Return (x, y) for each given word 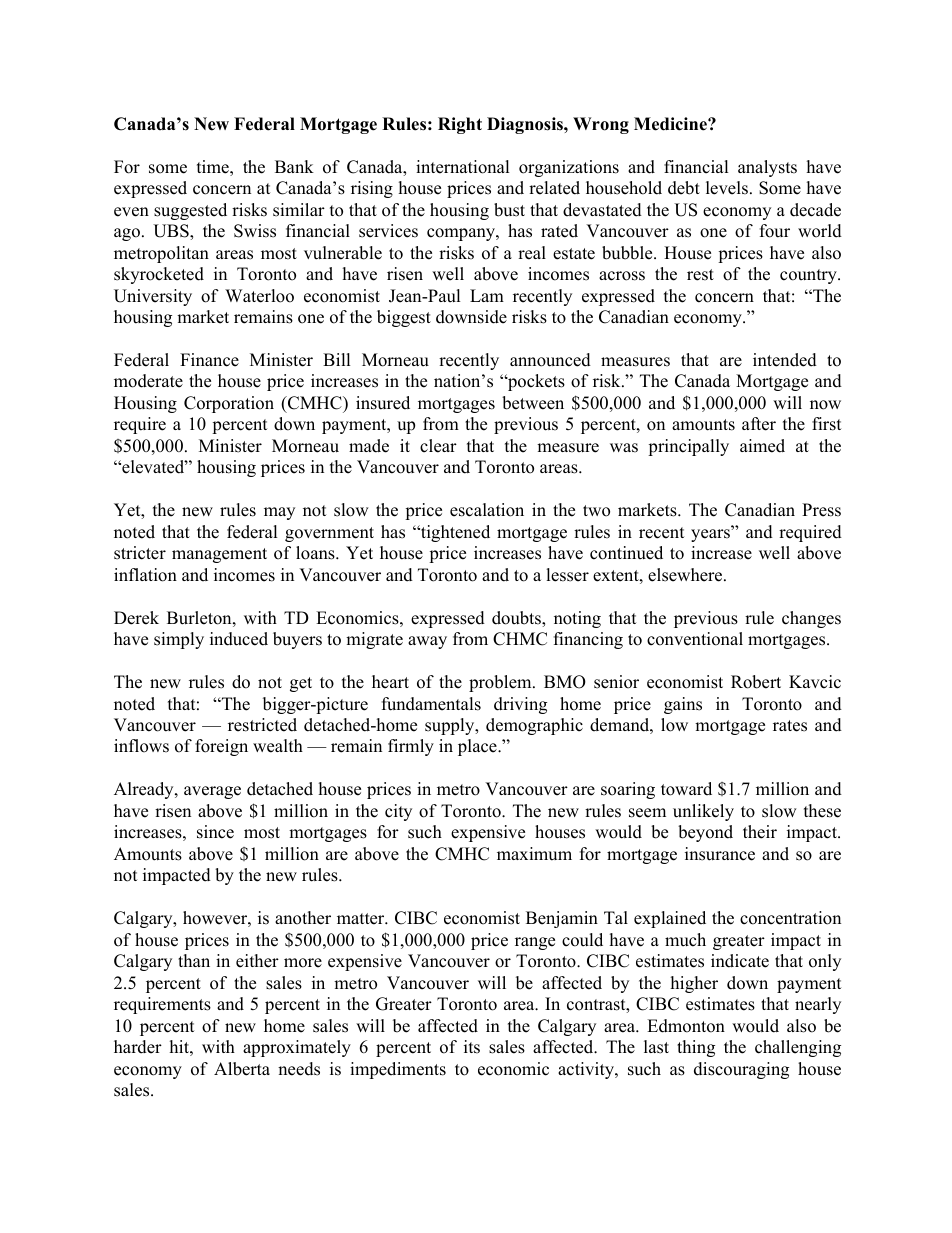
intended (785, 360)
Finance (209, 360)
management (219, 555)
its (472, 1047)
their (760, 832)
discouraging (741, 1070)
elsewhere (686, 575)
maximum (534, 854)
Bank (294, 166)
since (215, 832)
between (533, 403)
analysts (767, 168)
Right (460, 125)
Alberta (242, 1069)
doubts (517, 619)
